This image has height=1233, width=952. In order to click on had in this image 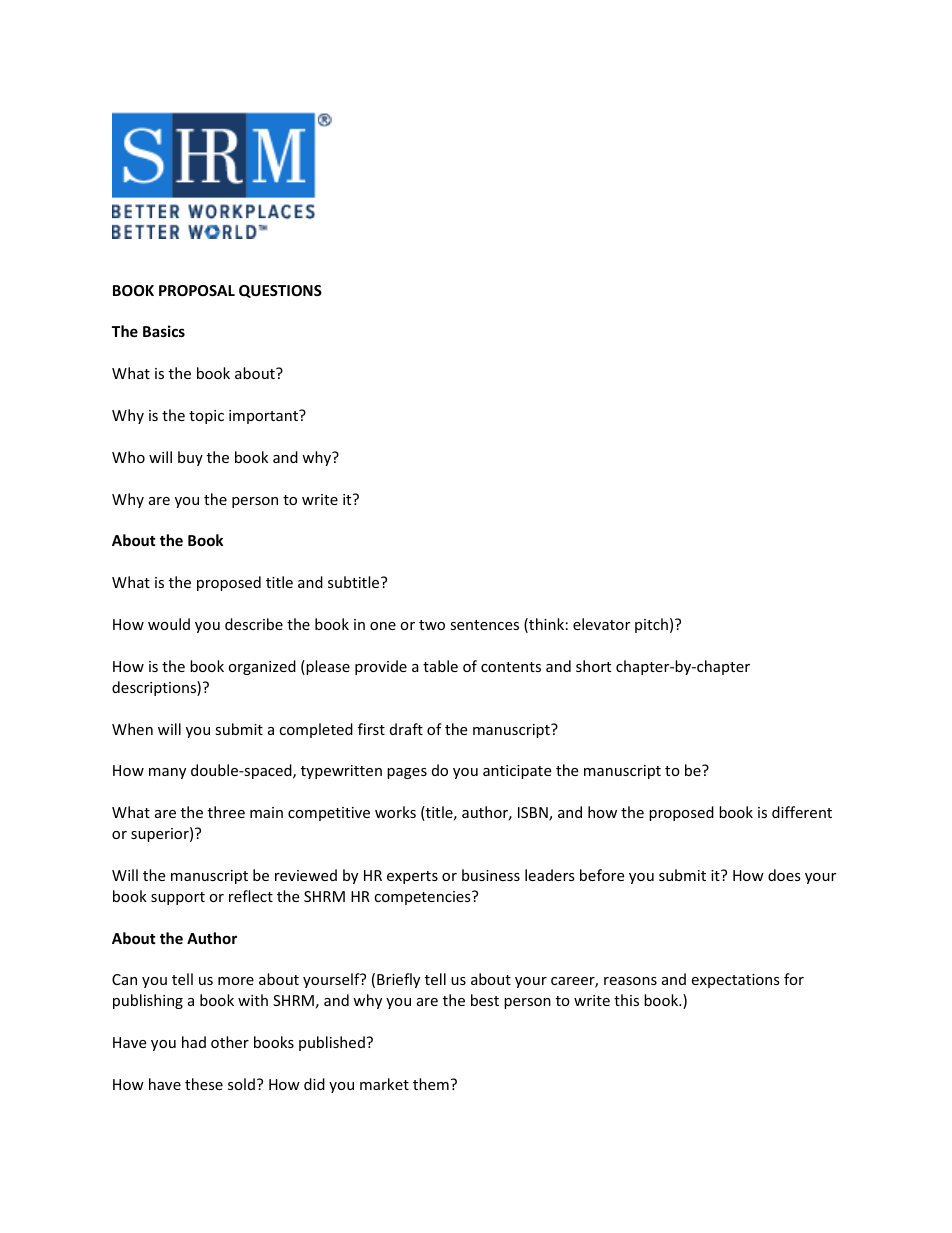, I will do `click(194, 1042)`.
